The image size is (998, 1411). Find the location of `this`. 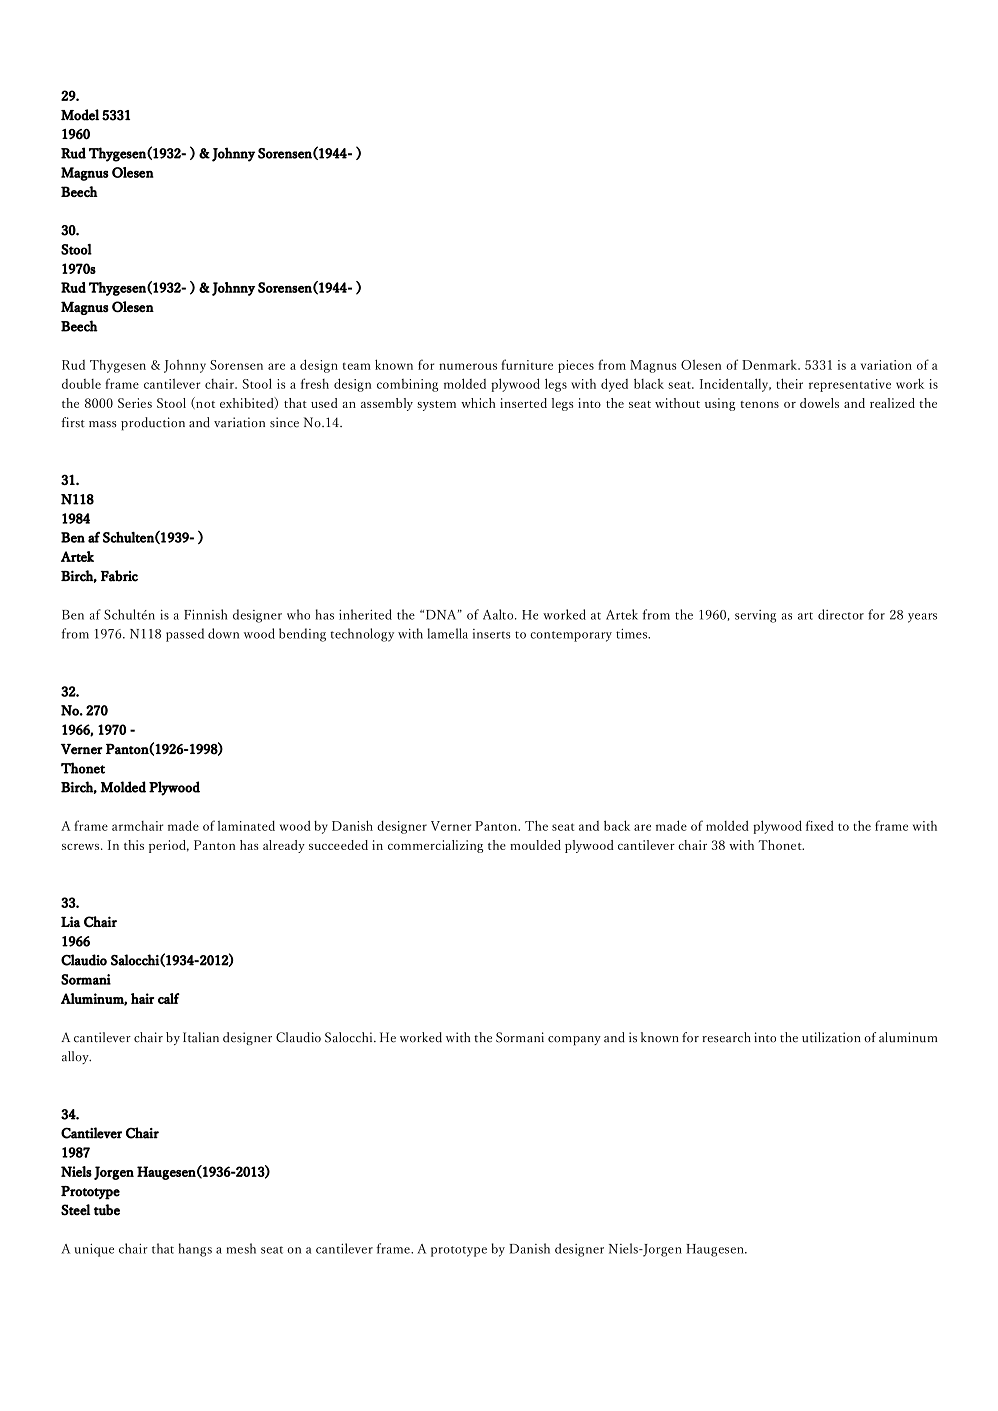

this is located at coordinates (134, 845).
